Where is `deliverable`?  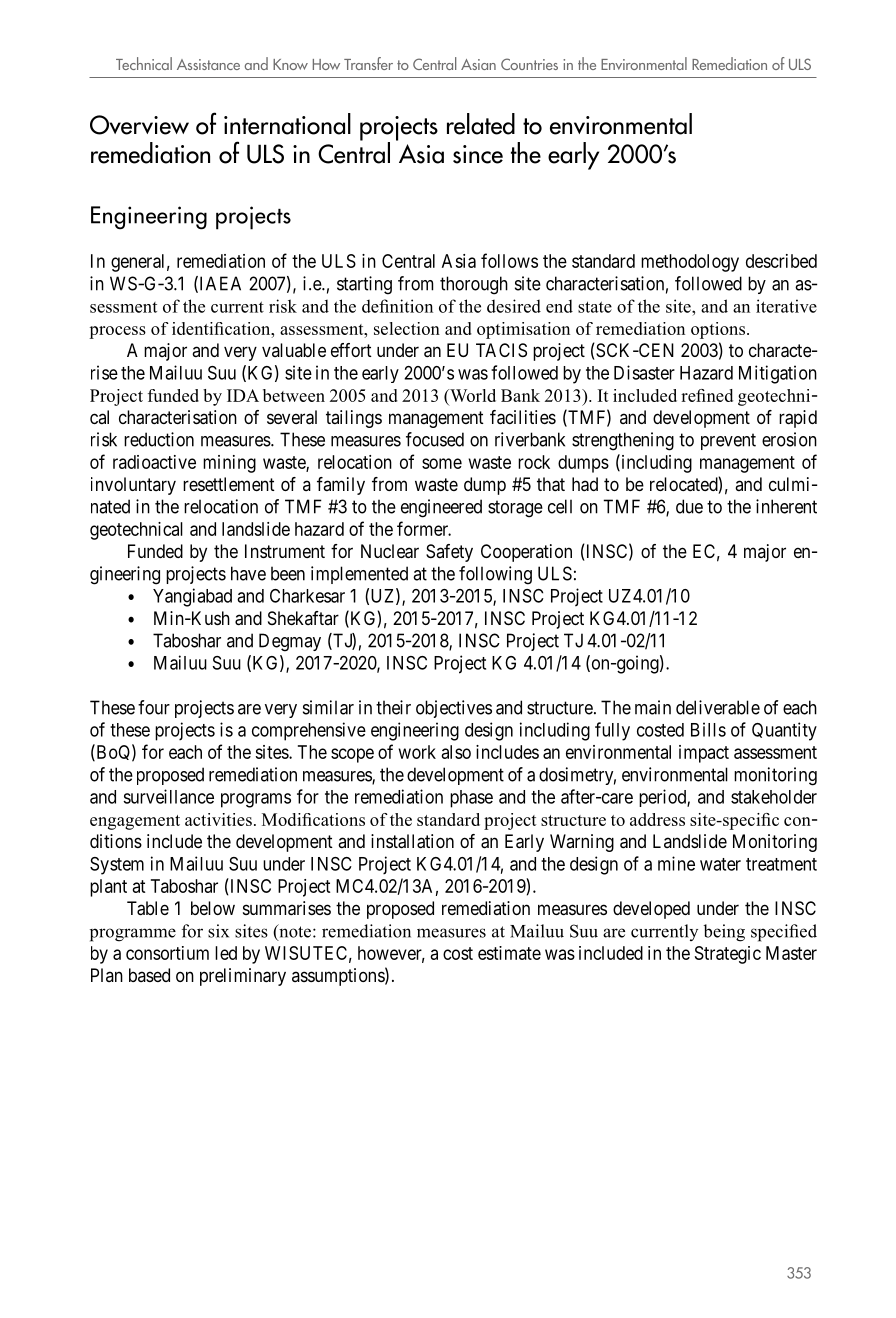
deliverable is located at coordinates (718, 707).
